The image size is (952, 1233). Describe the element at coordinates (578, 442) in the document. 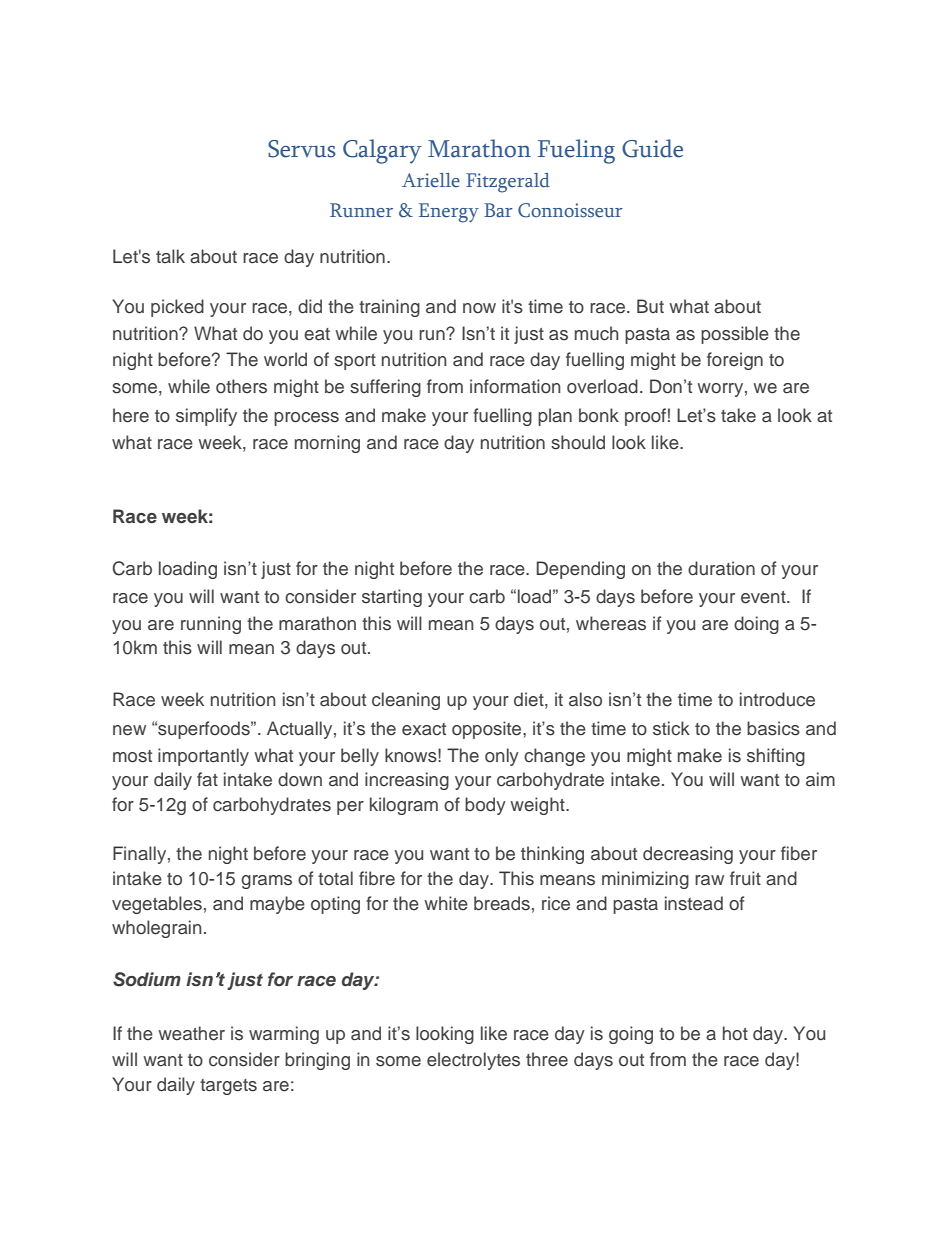

I see `should` at that location.
